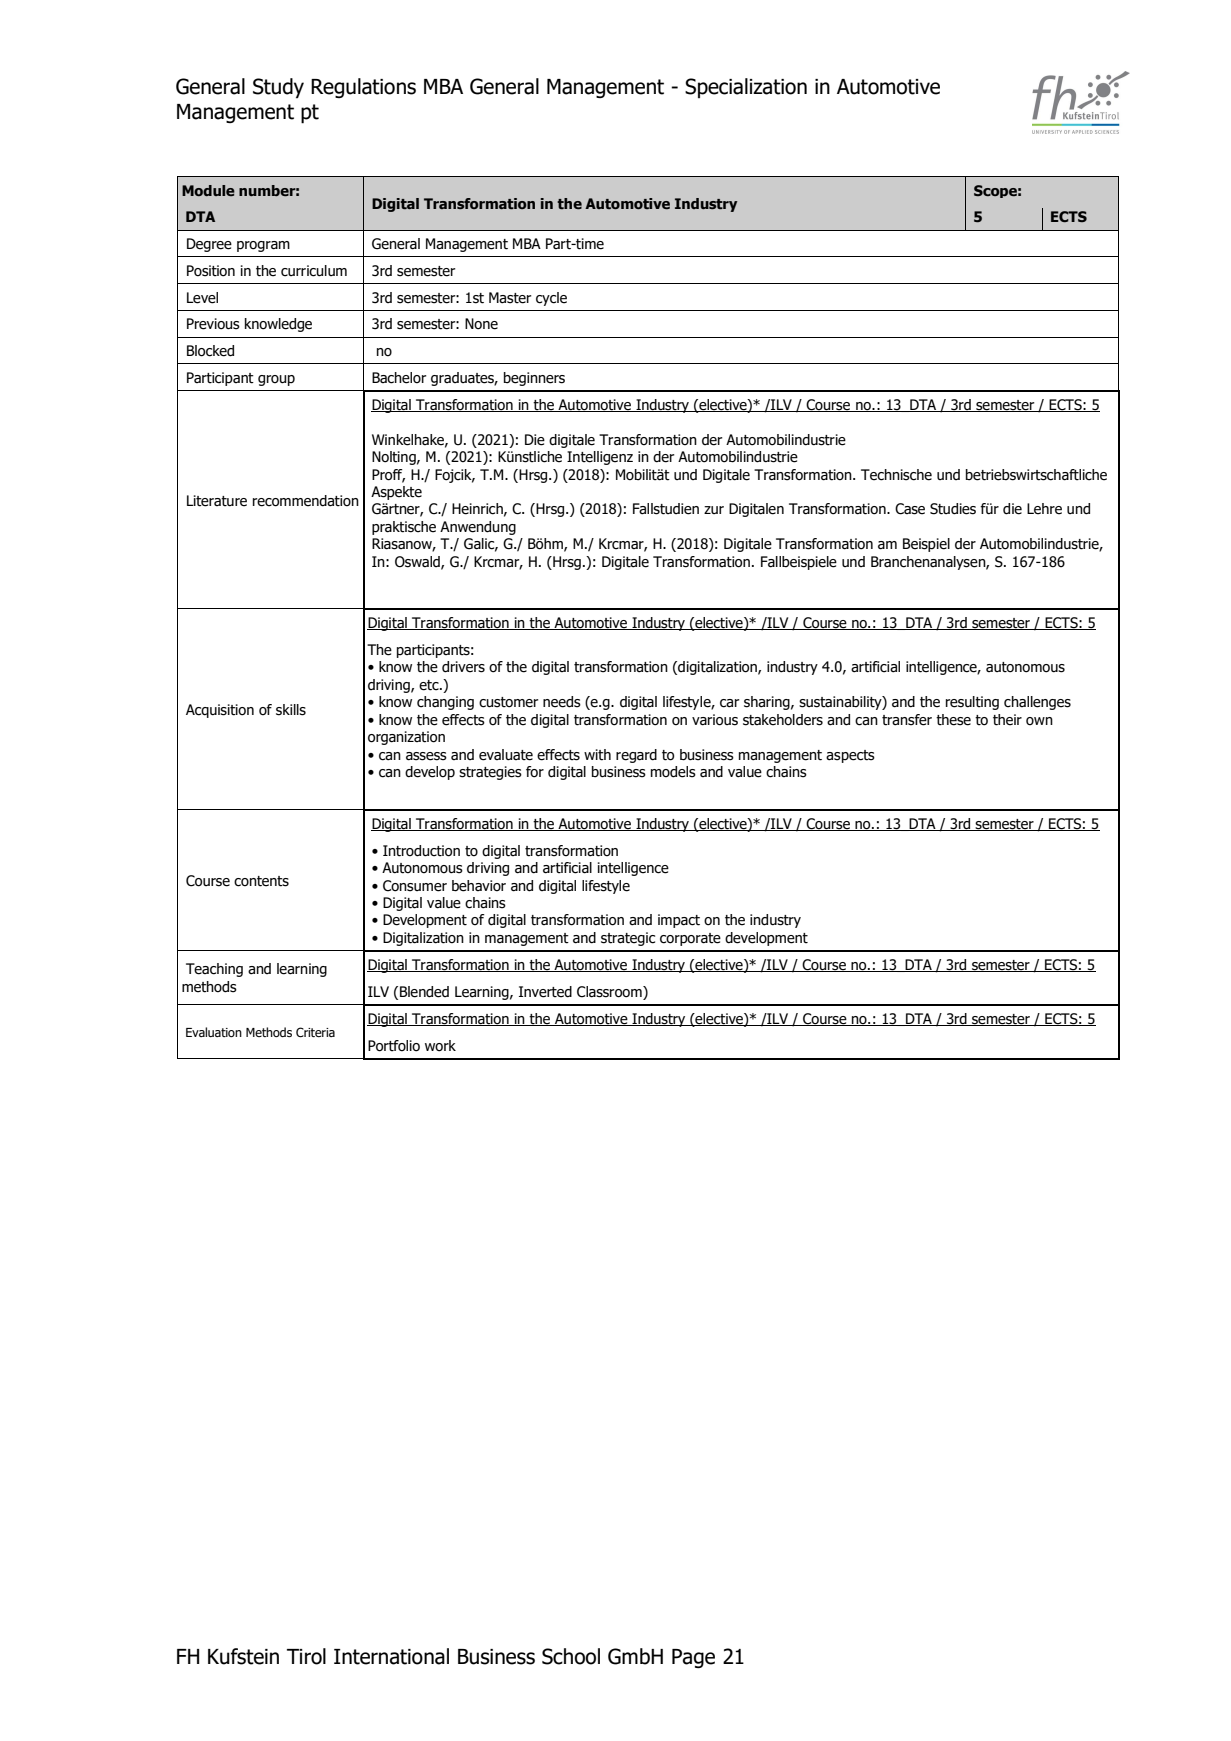 The width and height of the screenshot is (1231, 1741). I want to click on strategic, so click(628, 939).
